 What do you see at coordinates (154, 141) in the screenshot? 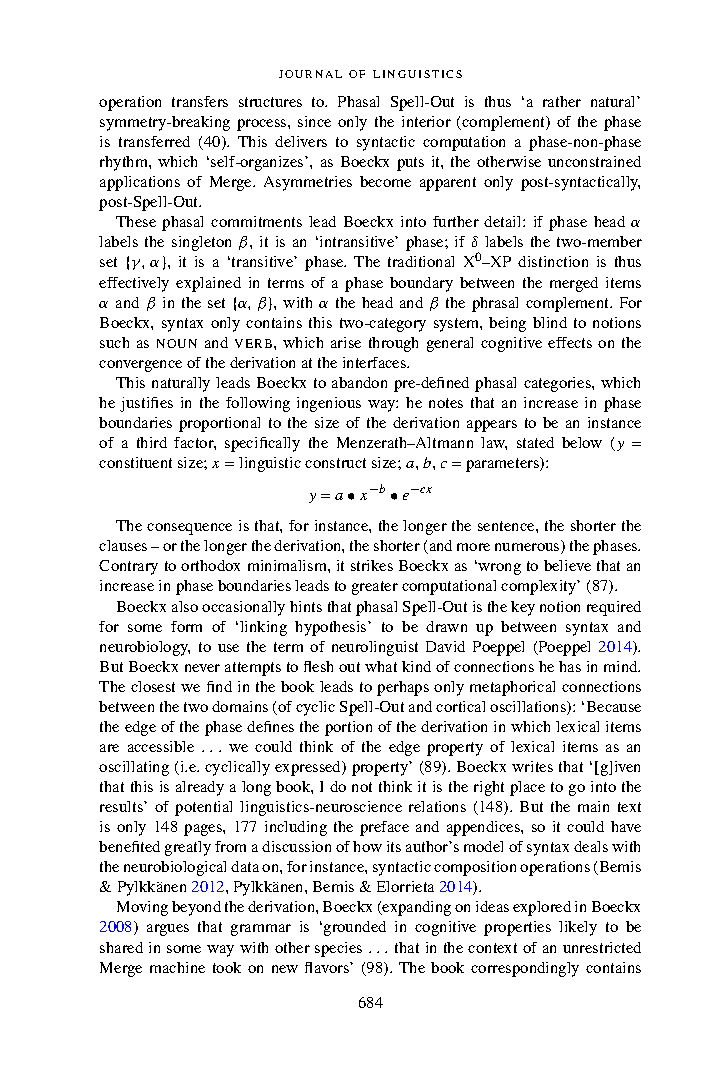
I see `transferred` at bounding box center [154, 141].
